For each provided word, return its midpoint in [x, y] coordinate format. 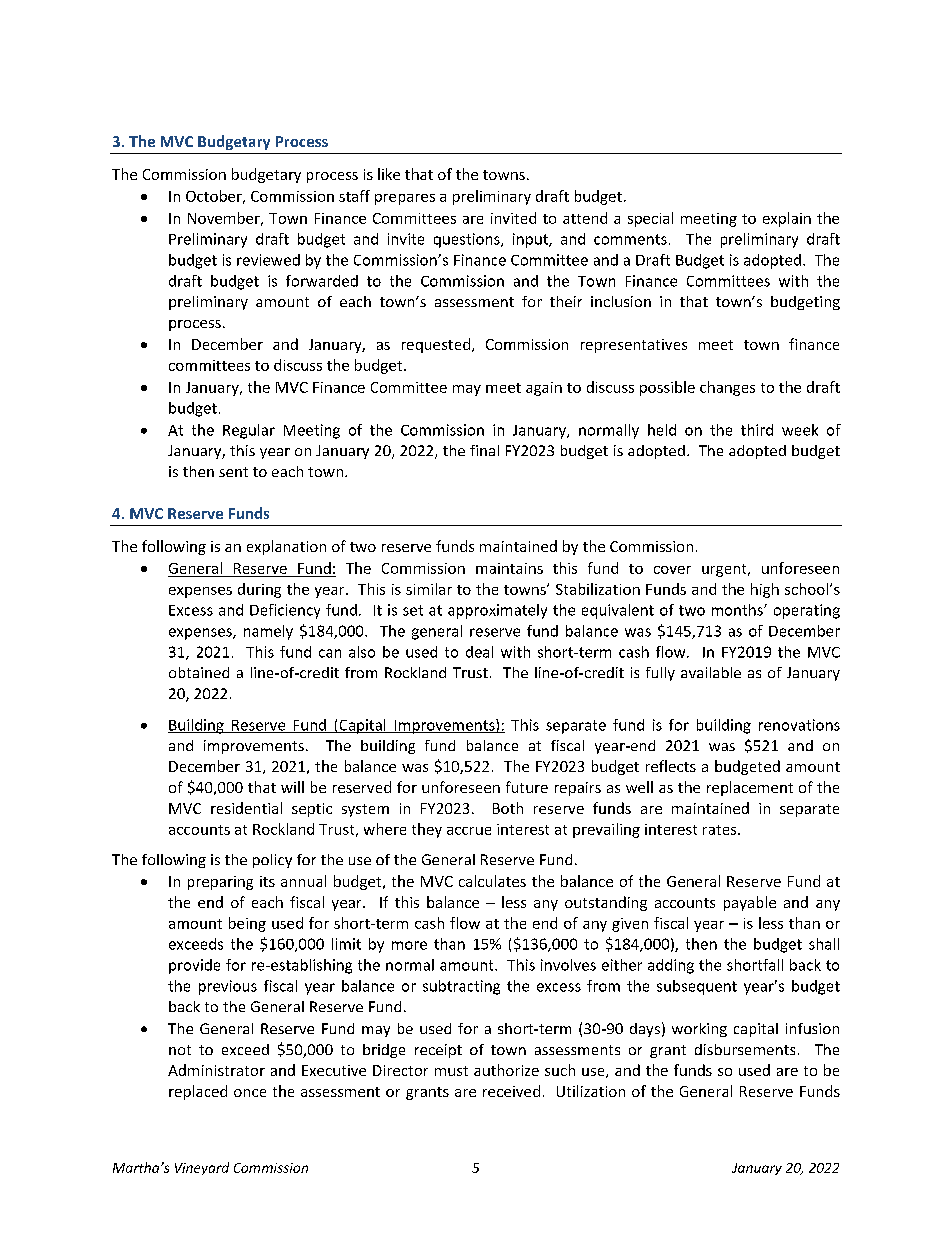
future [527, 787]
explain [787, 219]
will [292, 787]
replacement [750, 788]
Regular [249, 431]
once [250, 1093]
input [531, 240]
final [484, 450]
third [757, 430]
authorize [506, 1070]
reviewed [268, 260]
